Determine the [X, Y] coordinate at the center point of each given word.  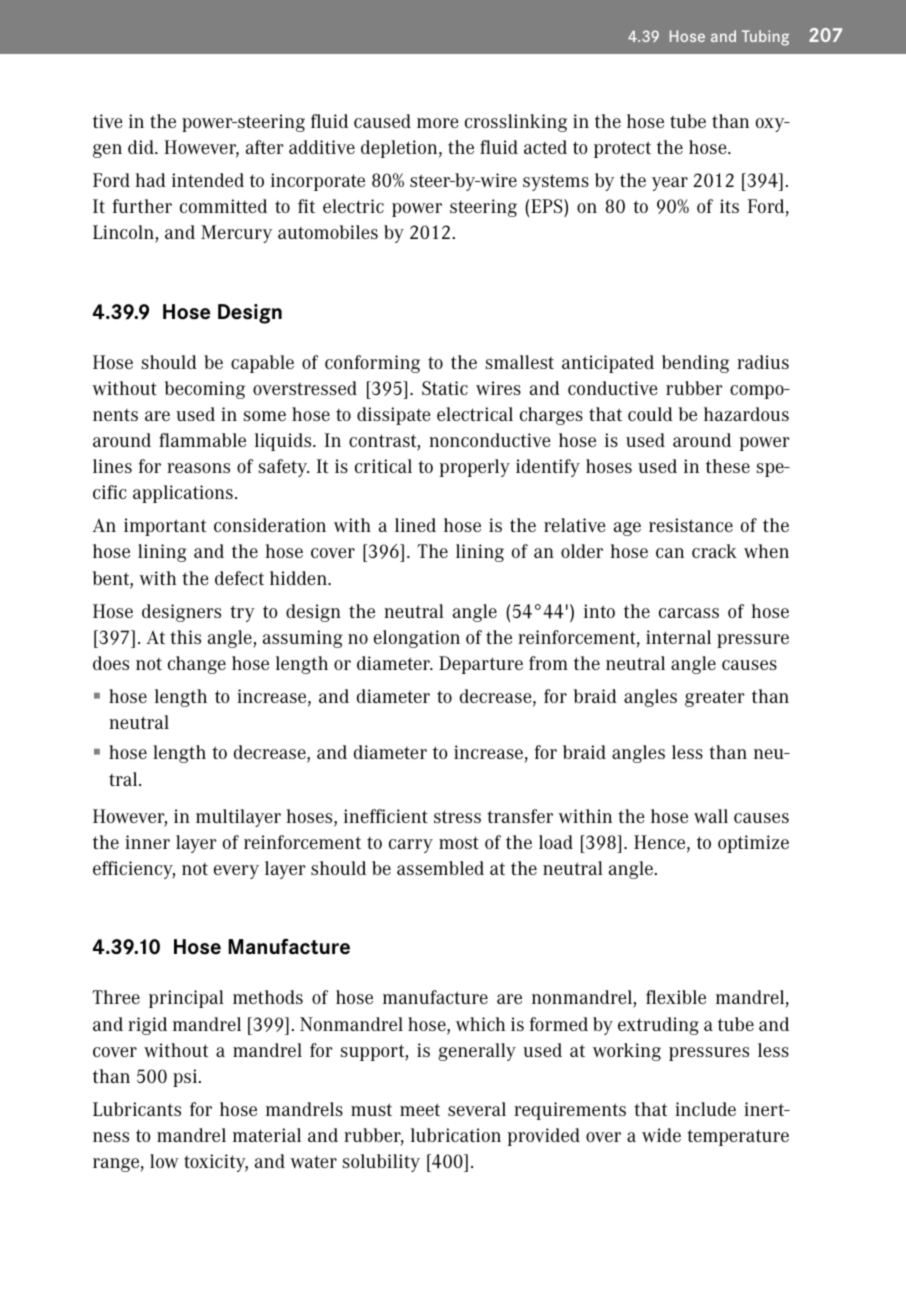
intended [208, 180]
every [236, 872]
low [164, 1161]
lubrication [456, 1135]
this [185, 637]
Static [445, 388]
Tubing [765, 38]
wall [711, 816]
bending [695, 364]
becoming [205, 390]
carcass [689, 613]
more [437, 123]
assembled [440, 868]
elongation [417, 639]
